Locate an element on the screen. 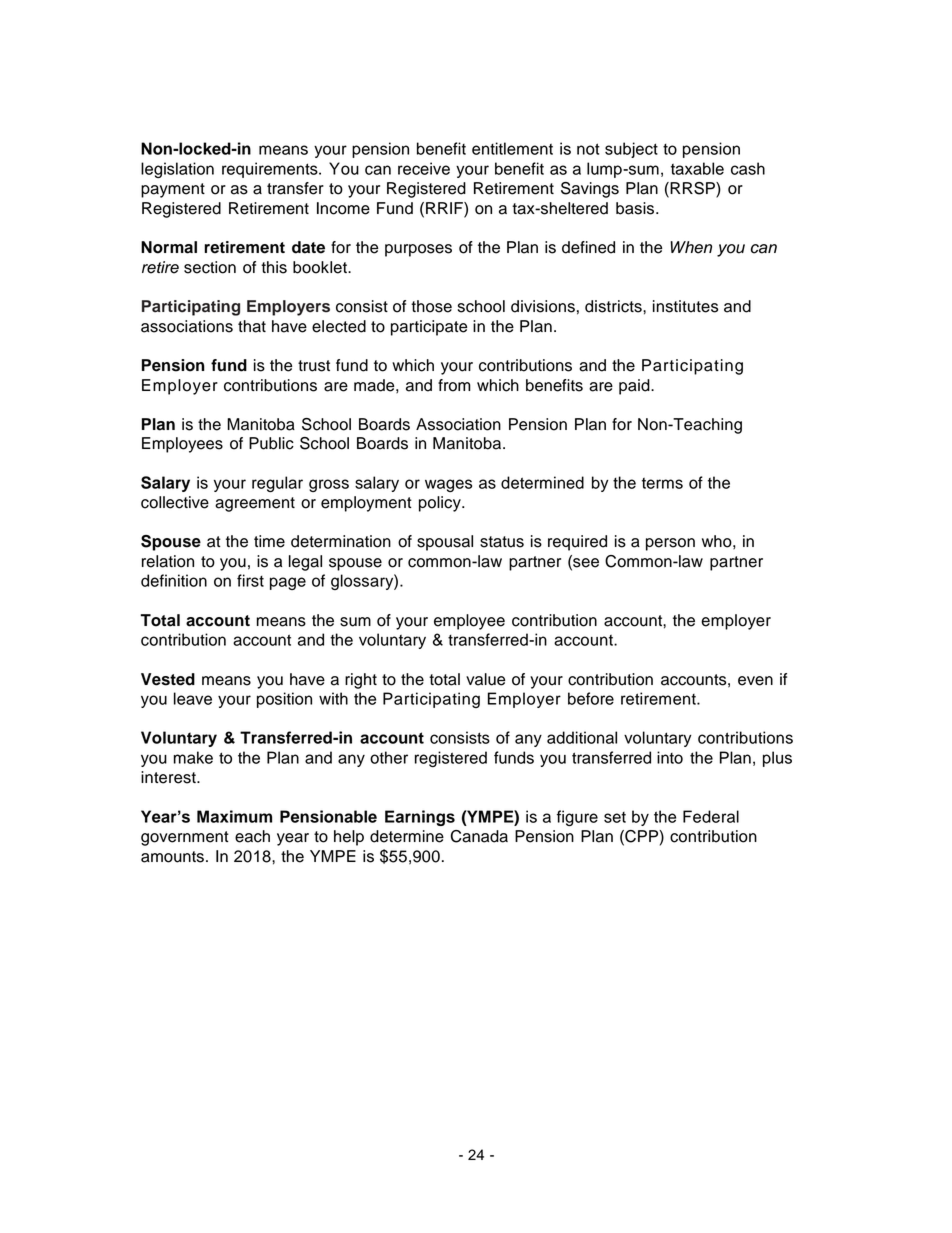 Image resolution: width=952 pixels, height=1233 pixels. paid is located at coordinates (635, 387).
